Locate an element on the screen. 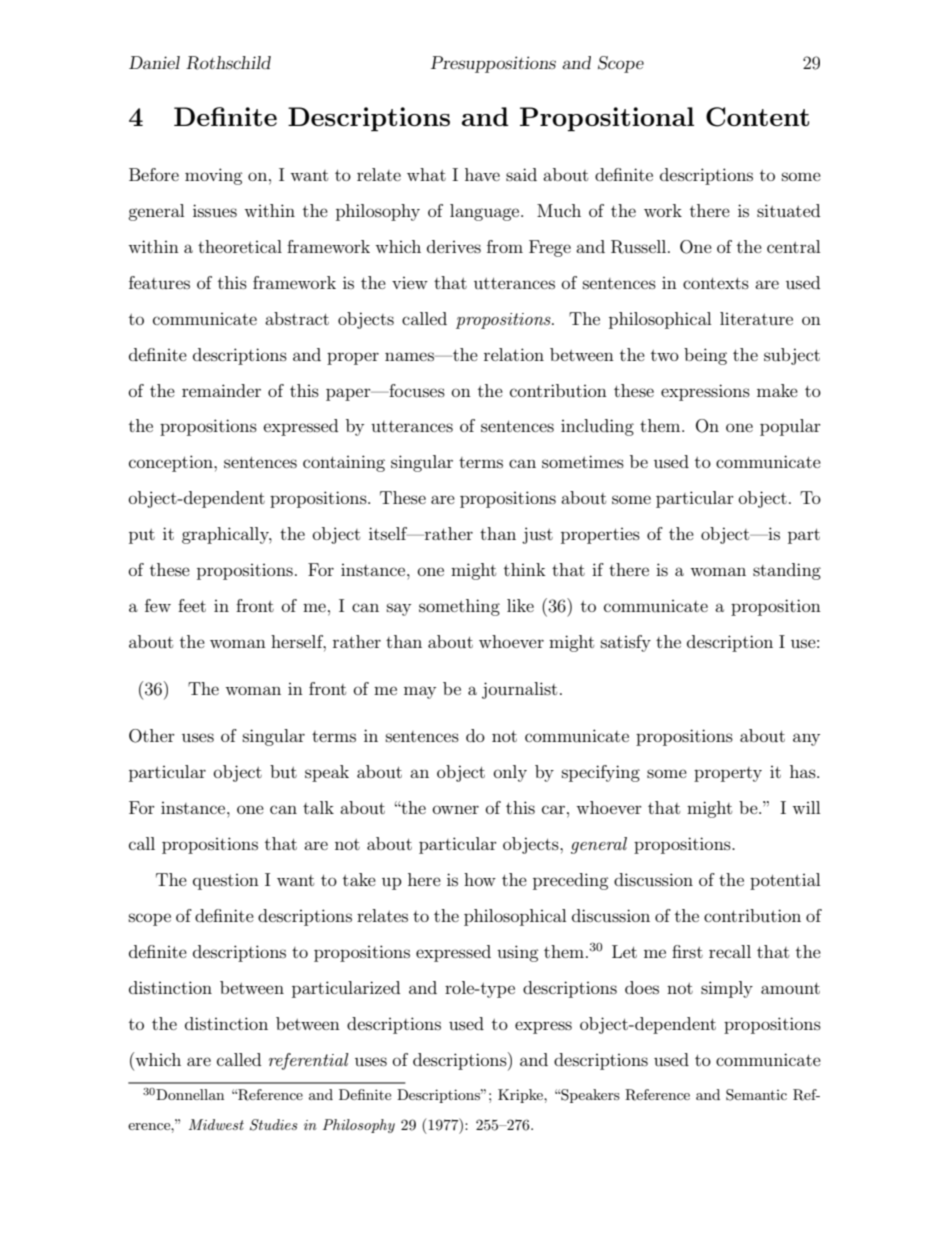 Image resolution: width=952 pixels, height=1233 pixels. Presuppositions is located at coordinates (493, 64).
